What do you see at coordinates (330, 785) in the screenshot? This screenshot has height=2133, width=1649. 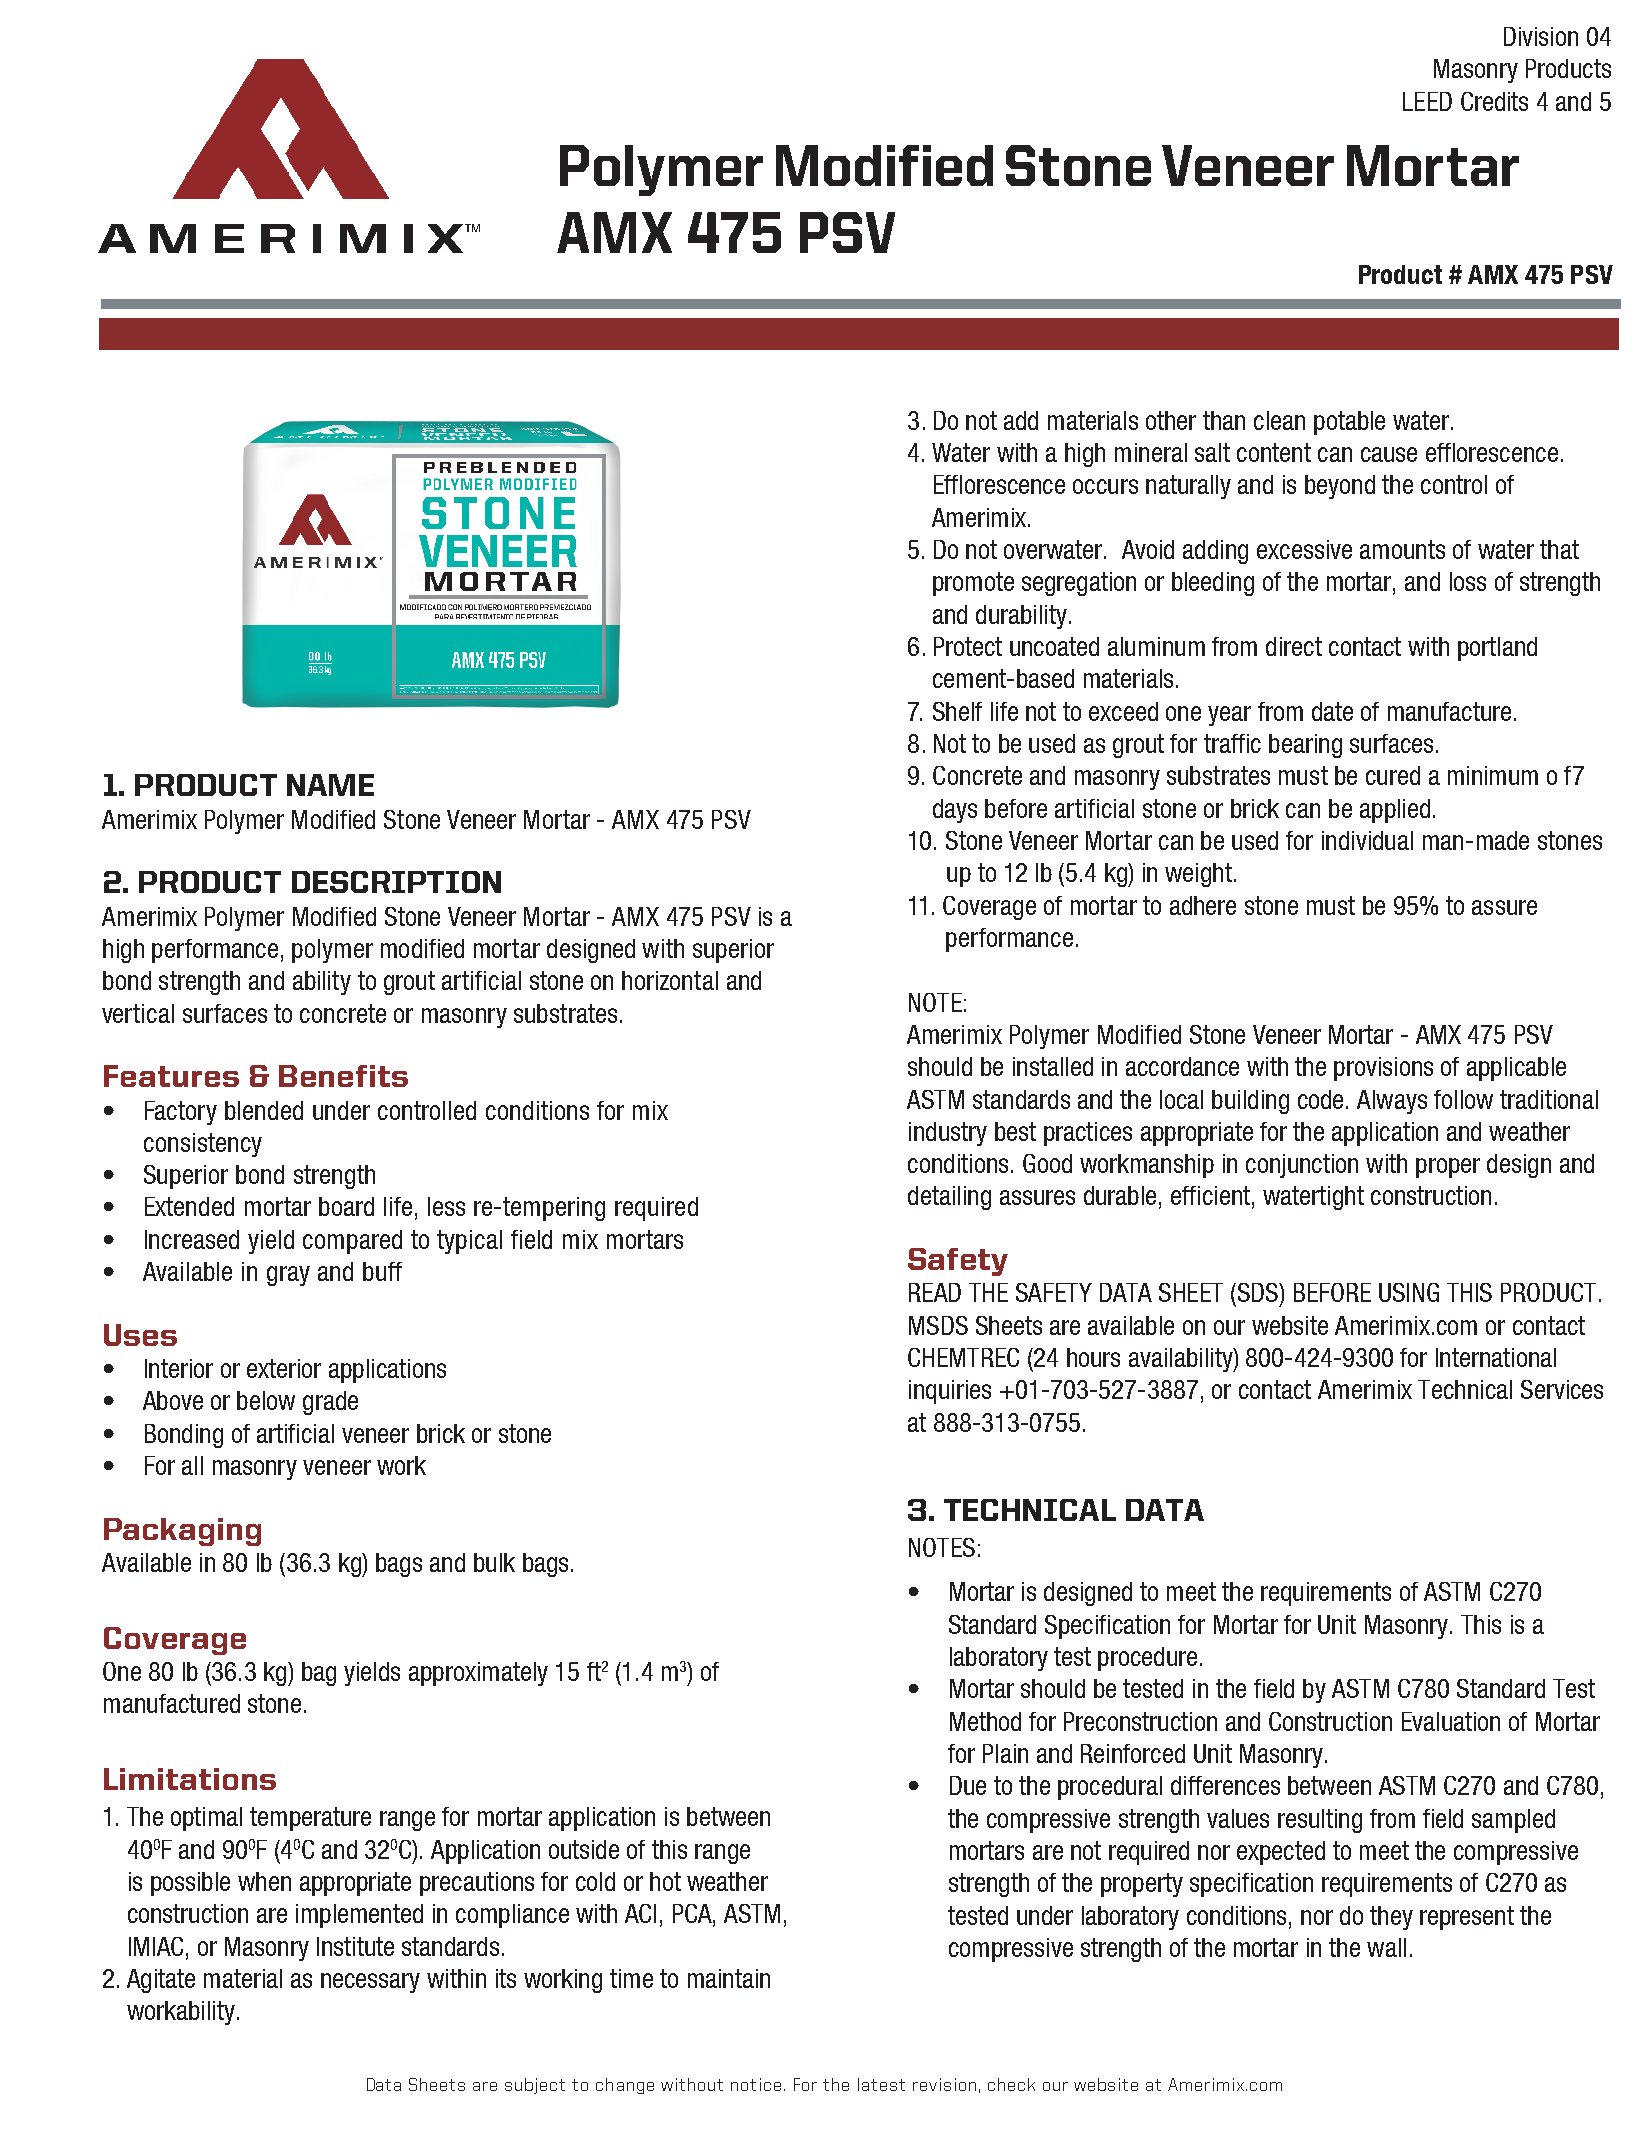 I see `NAME` at bounding box center [330, 785].
